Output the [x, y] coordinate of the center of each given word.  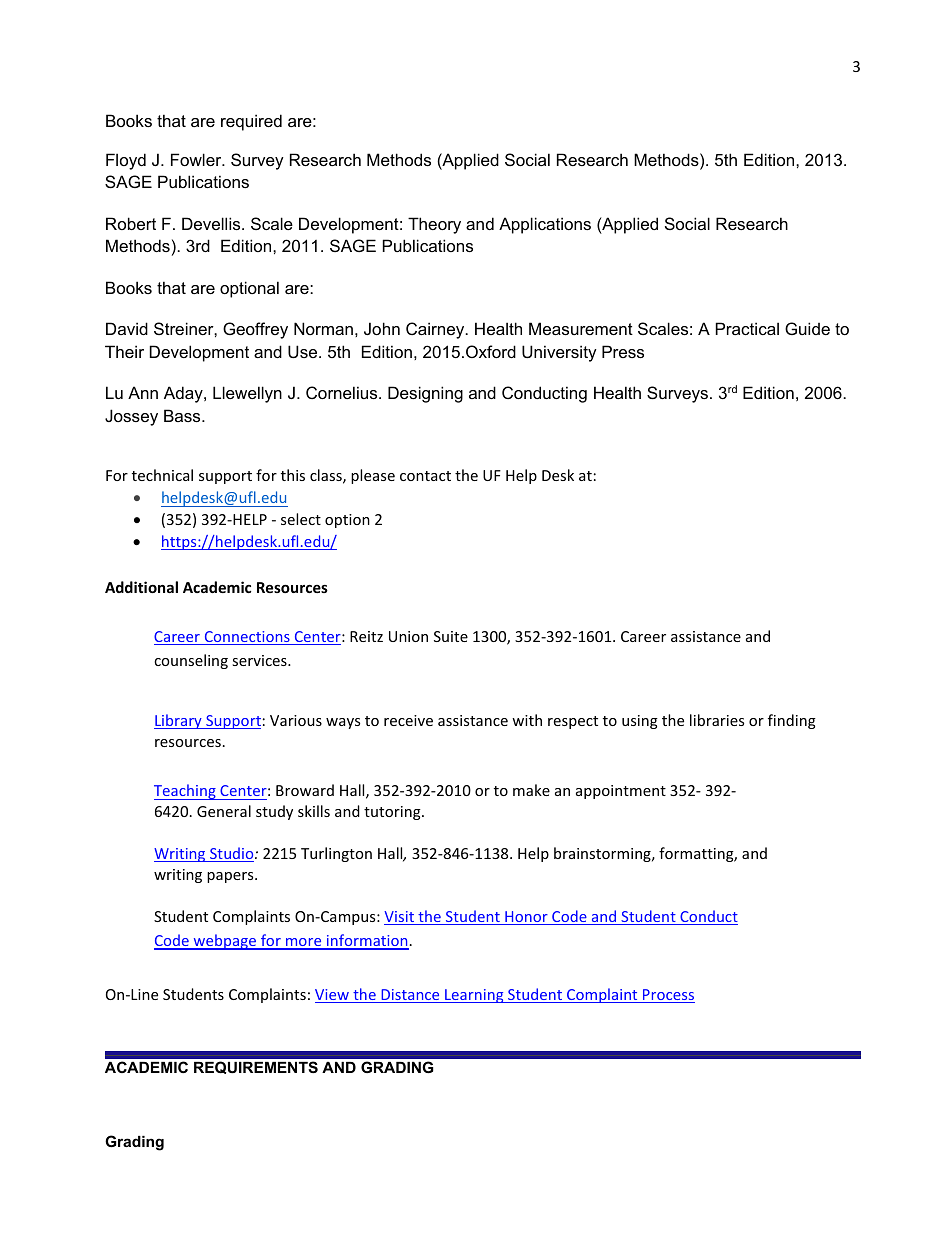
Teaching [186, 792]
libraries [717, 720]
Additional [141, 587]
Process [668, 996]
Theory [434, 225]
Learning [474, 996]
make [531, 790]
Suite [451, 636]
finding [792, 721]
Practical [747, 328]
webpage [225, 942]
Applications [545, 225]
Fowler [197, 159]
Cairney [436, 330]
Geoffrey [255, 330]
